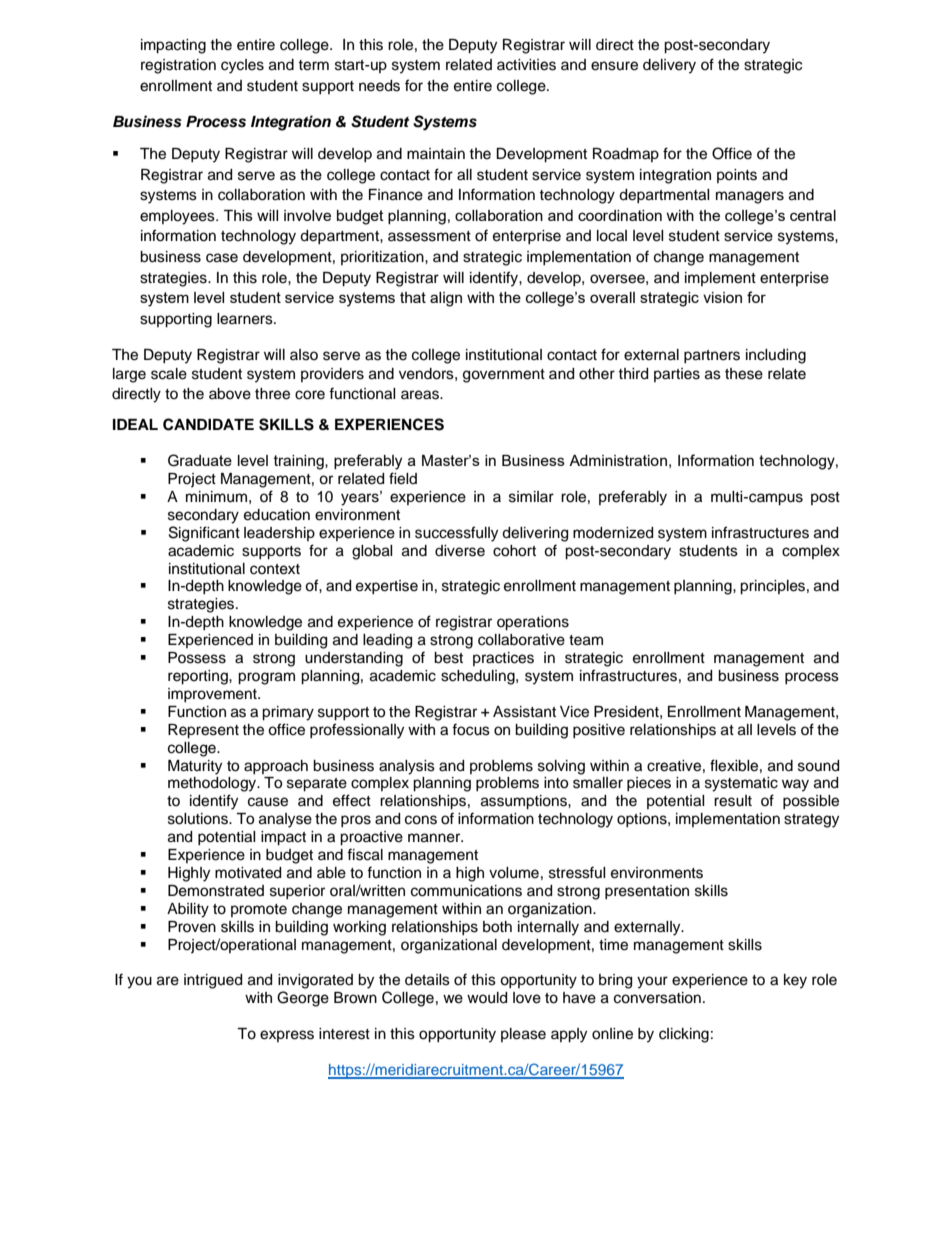  I want to click on sound, so click(818, 766).
